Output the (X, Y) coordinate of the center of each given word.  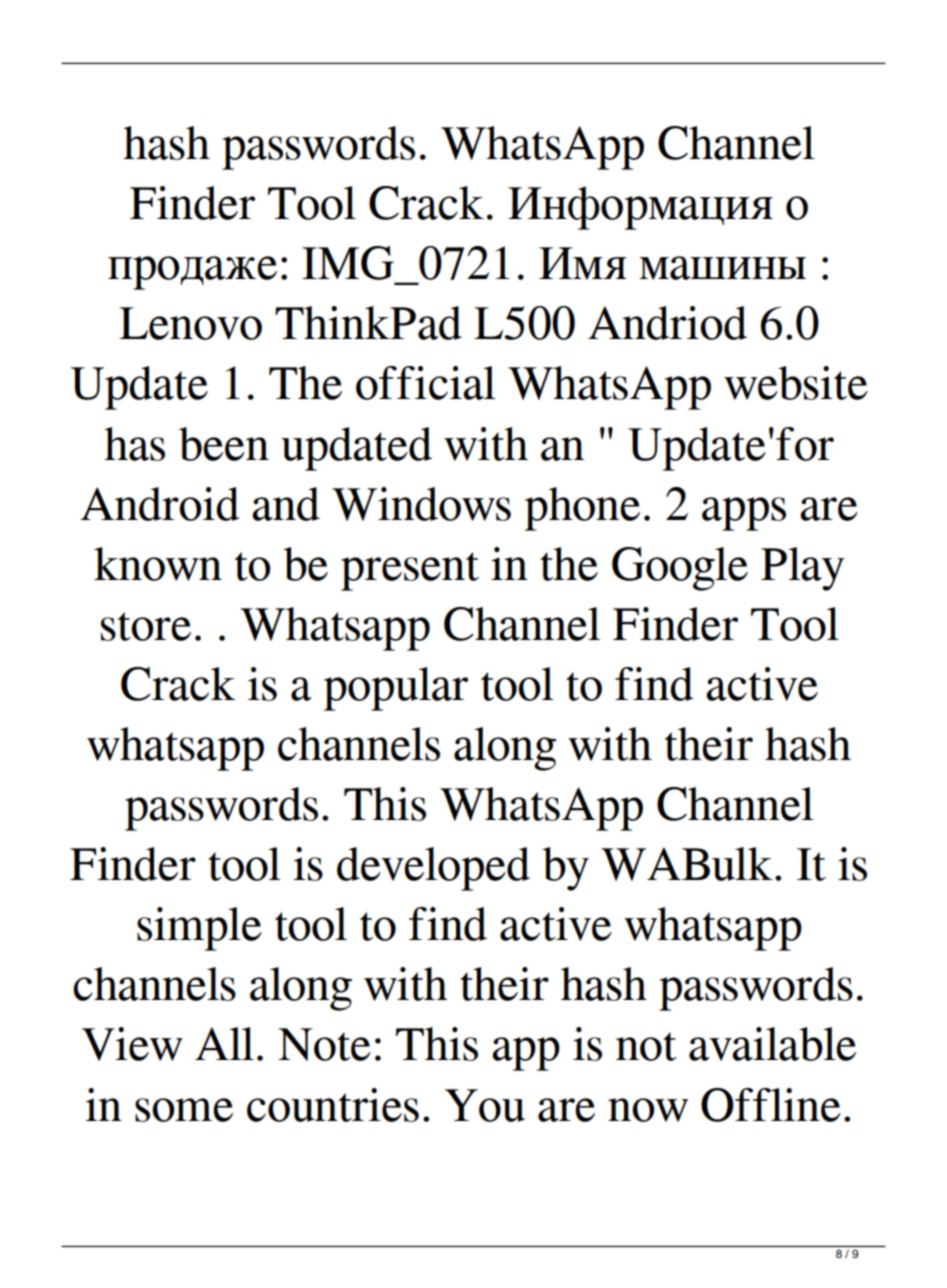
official (426, 383)
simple (199, 929)
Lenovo (190, 323)
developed (433, 869)
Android (159, 504)
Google (680, 569)
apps (744, 514)
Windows (421, 504)
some (184, 1110)
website (796, 383)
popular (396, 689)
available (772, 1044)
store (146, 626)
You (485, 1105)
